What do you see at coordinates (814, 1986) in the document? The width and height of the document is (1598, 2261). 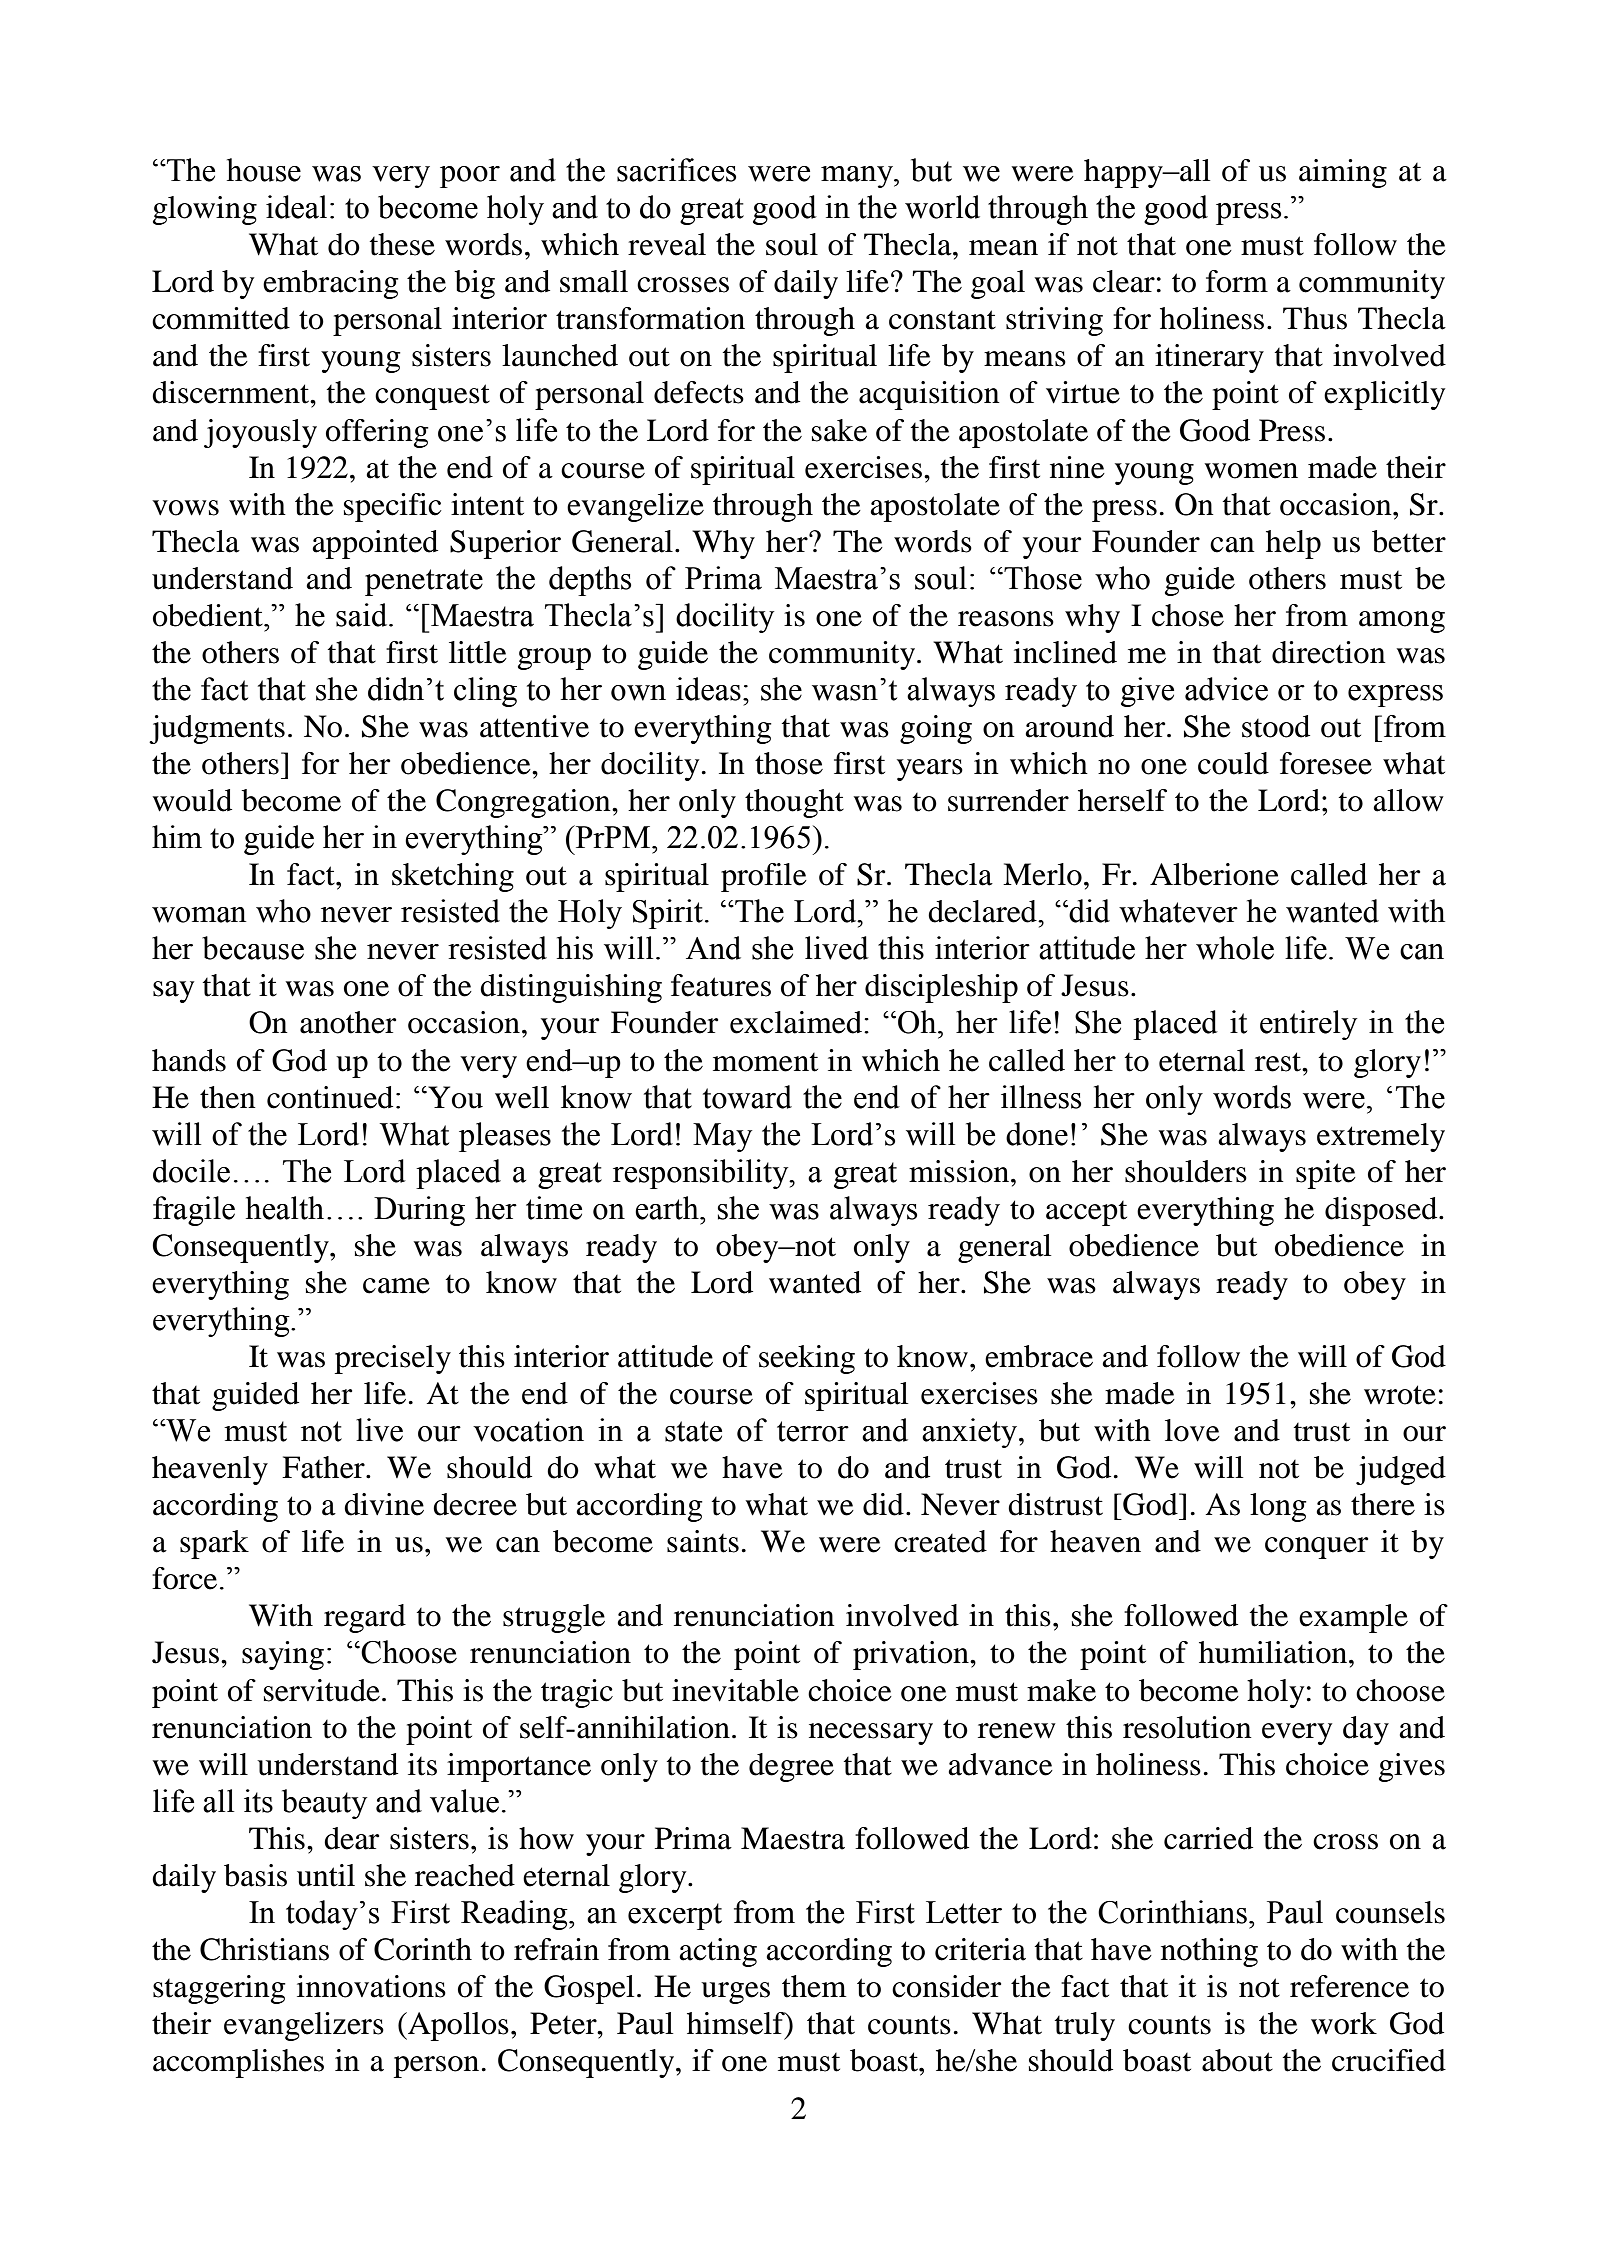 I see `them` at bounding box center [814, 1986].
